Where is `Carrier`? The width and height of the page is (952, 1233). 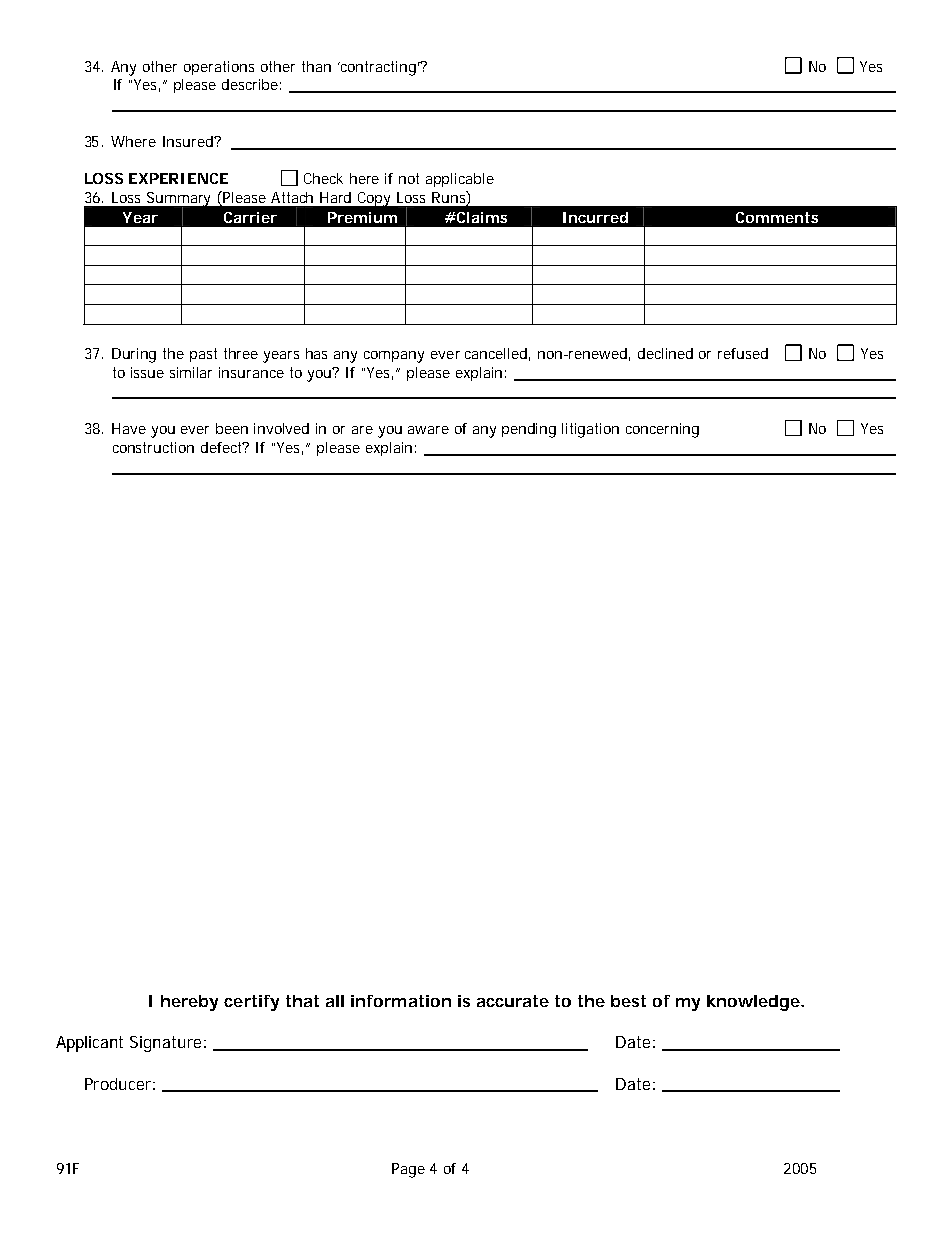
Carrier is located at coordinates (250, 217).
